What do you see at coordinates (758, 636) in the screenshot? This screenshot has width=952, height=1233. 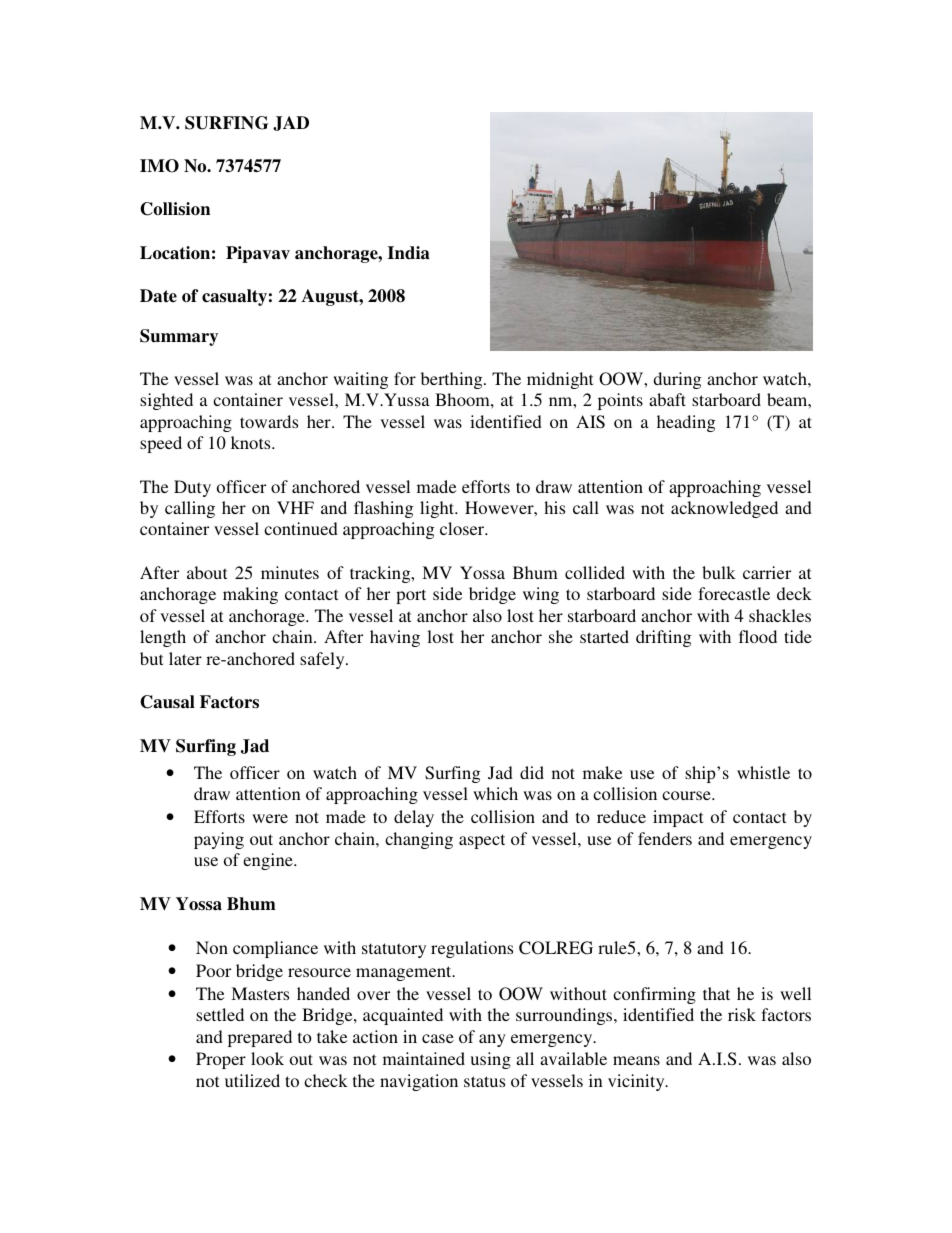 I see `flood` at bounding box center [758, 636].
